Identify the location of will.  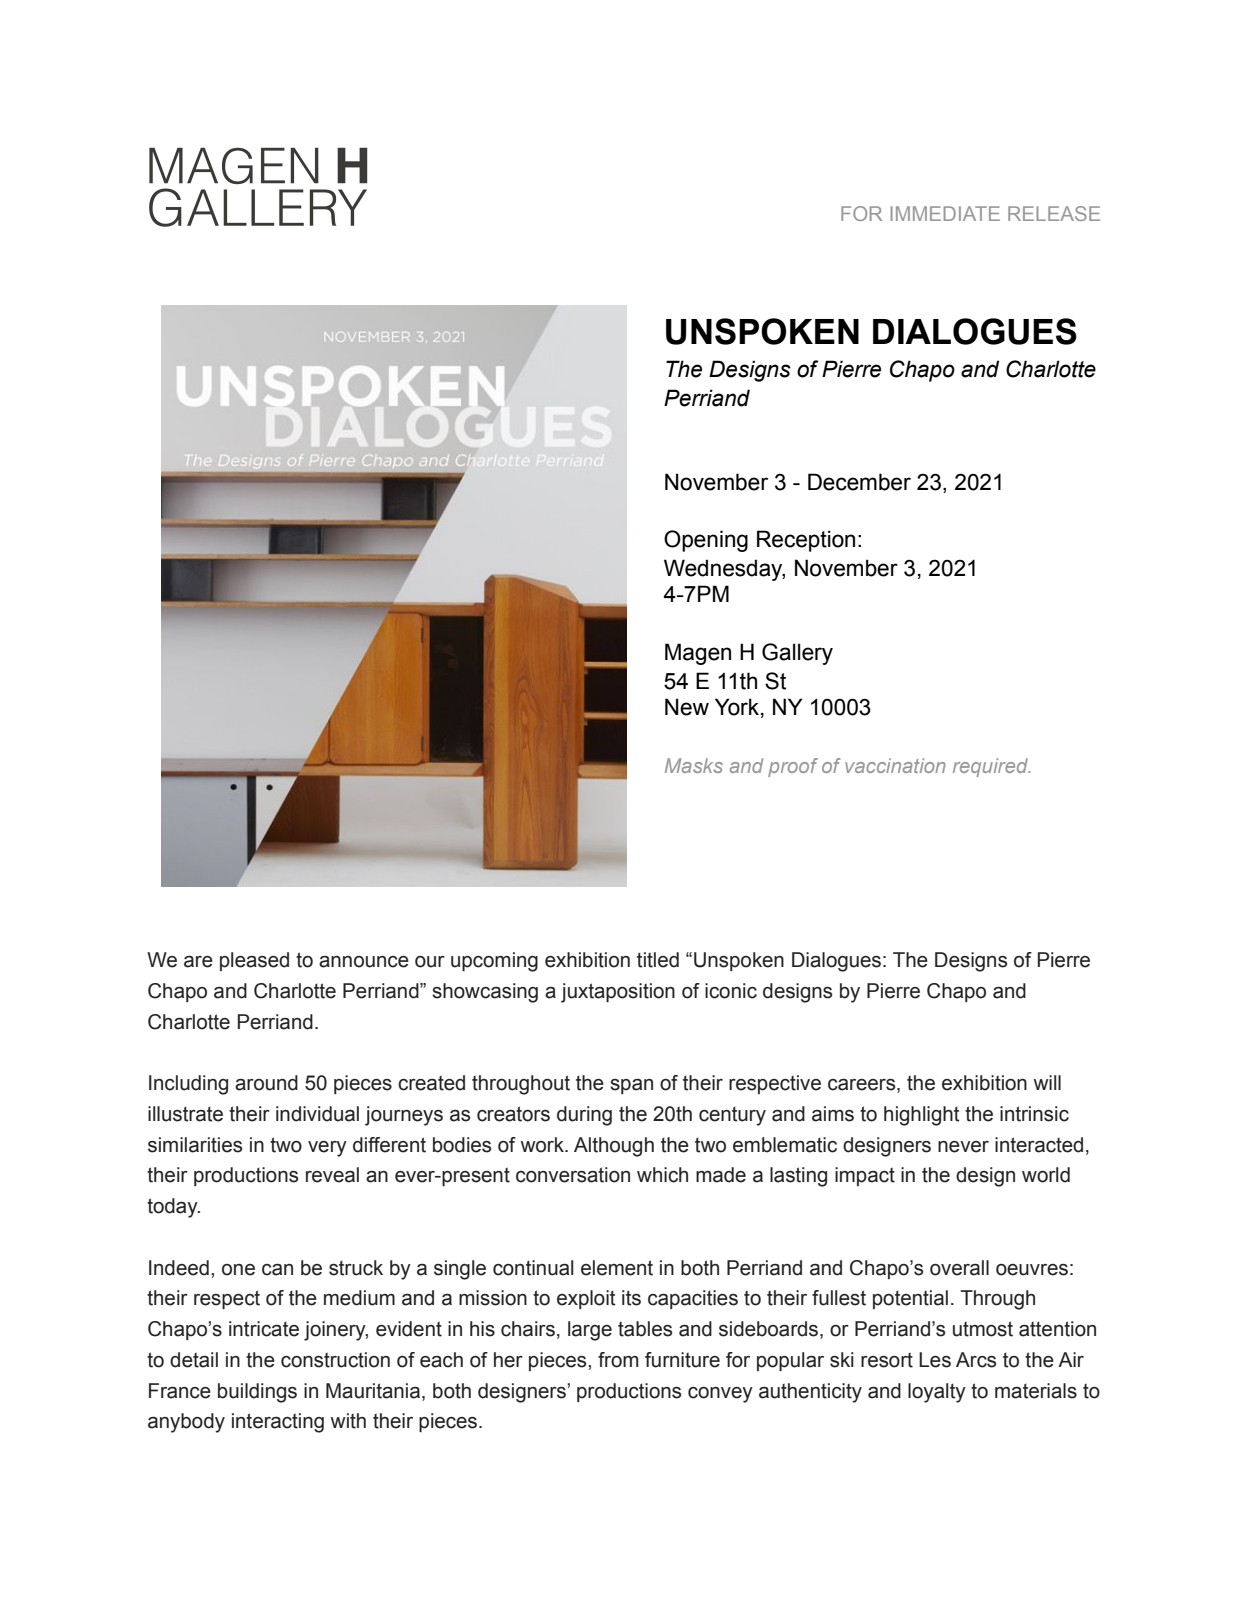
(1047, 1082).
